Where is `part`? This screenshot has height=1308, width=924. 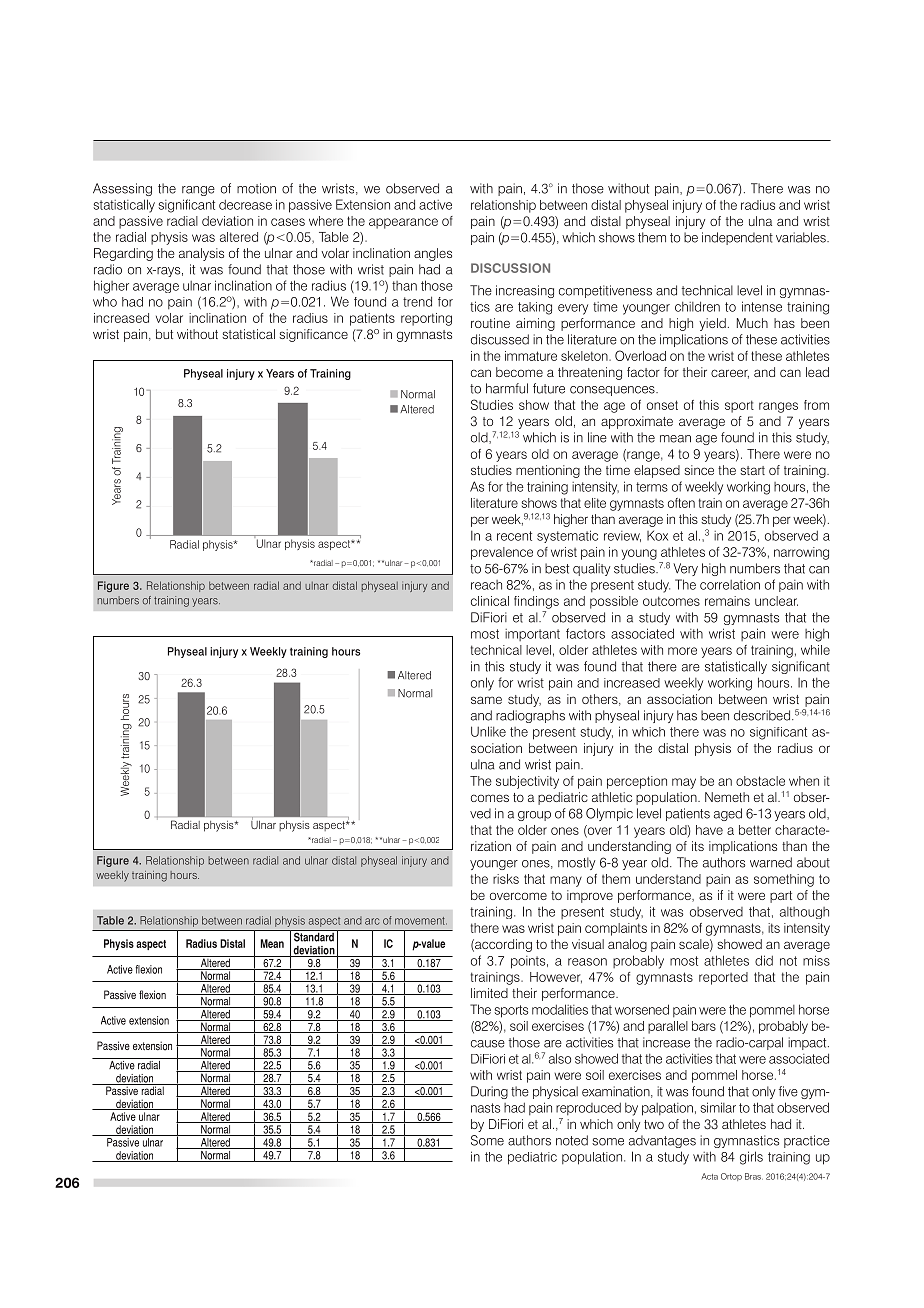
part is located at coordinates (781, 897).
